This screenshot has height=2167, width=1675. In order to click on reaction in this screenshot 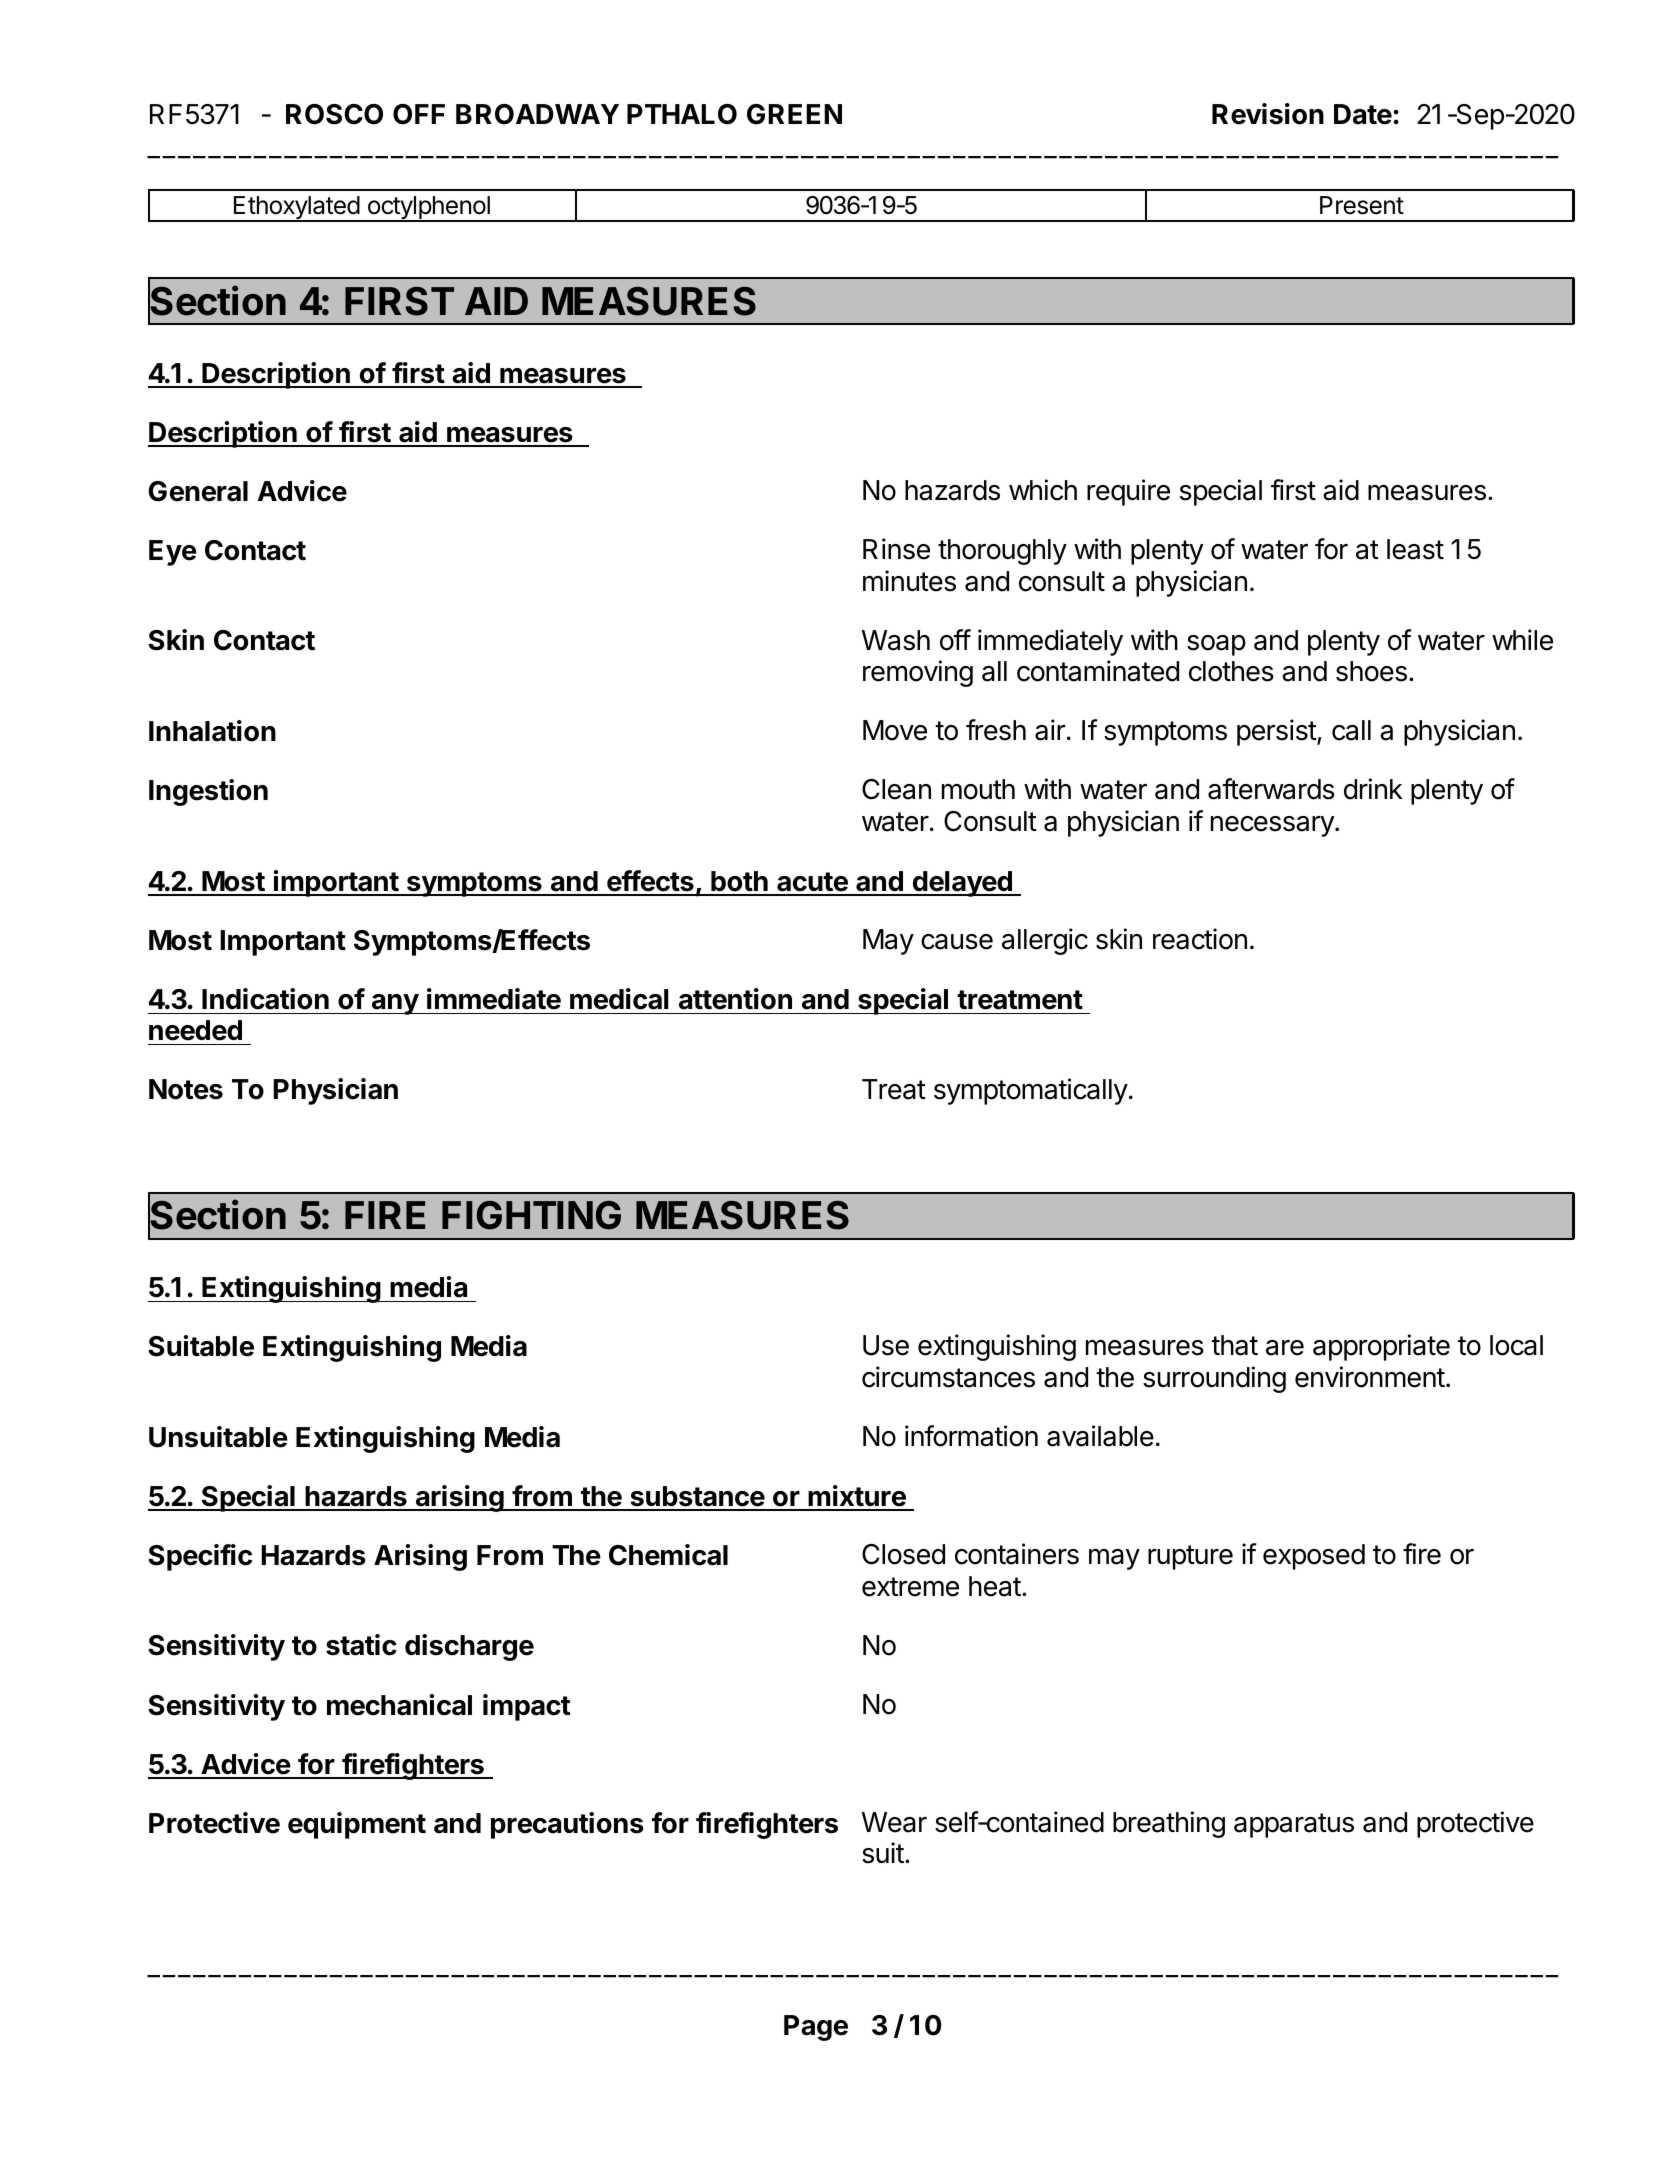, I will do `click(1200, 939)`.
